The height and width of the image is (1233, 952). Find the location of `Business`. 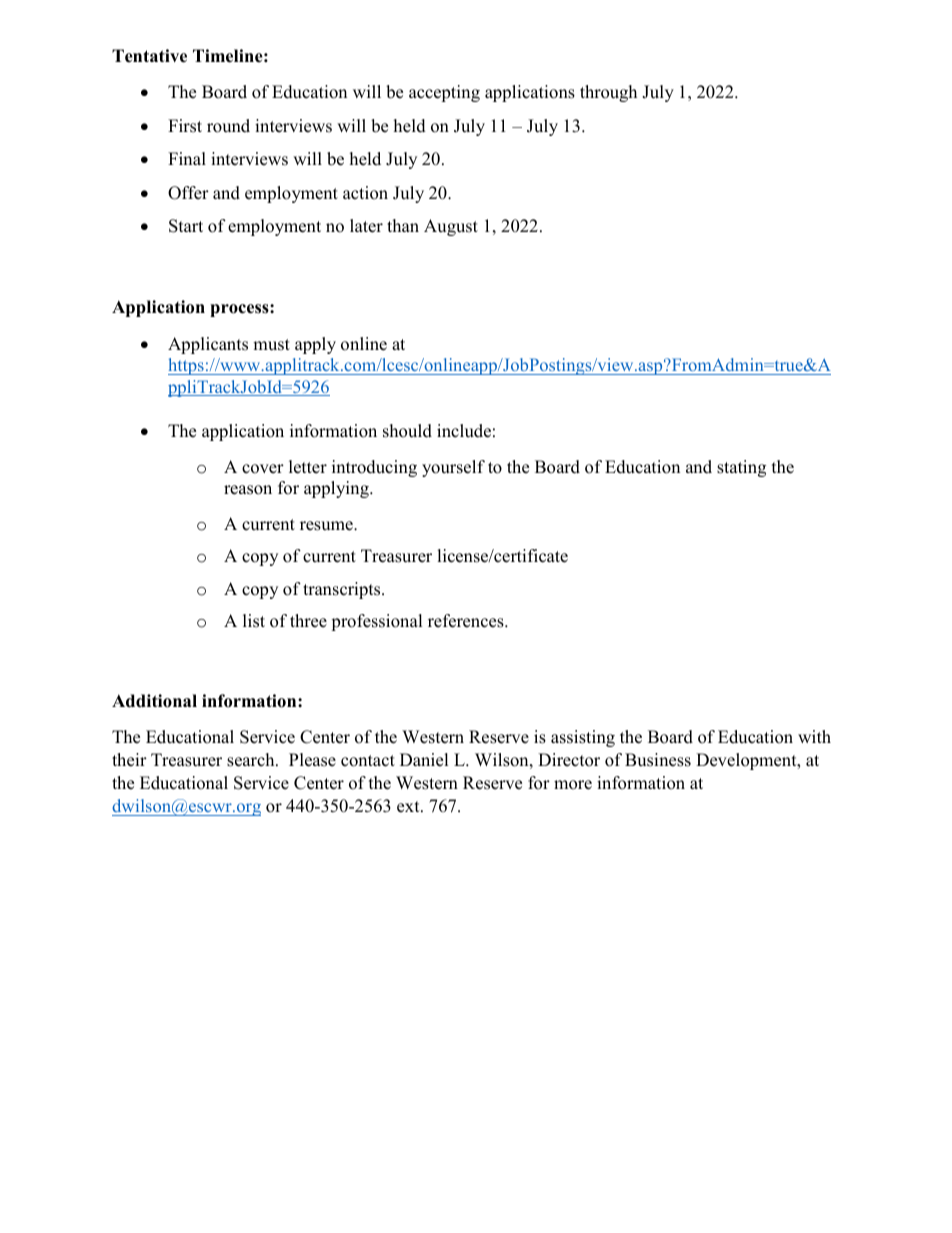

Business is located at coordinates (658, 760).
